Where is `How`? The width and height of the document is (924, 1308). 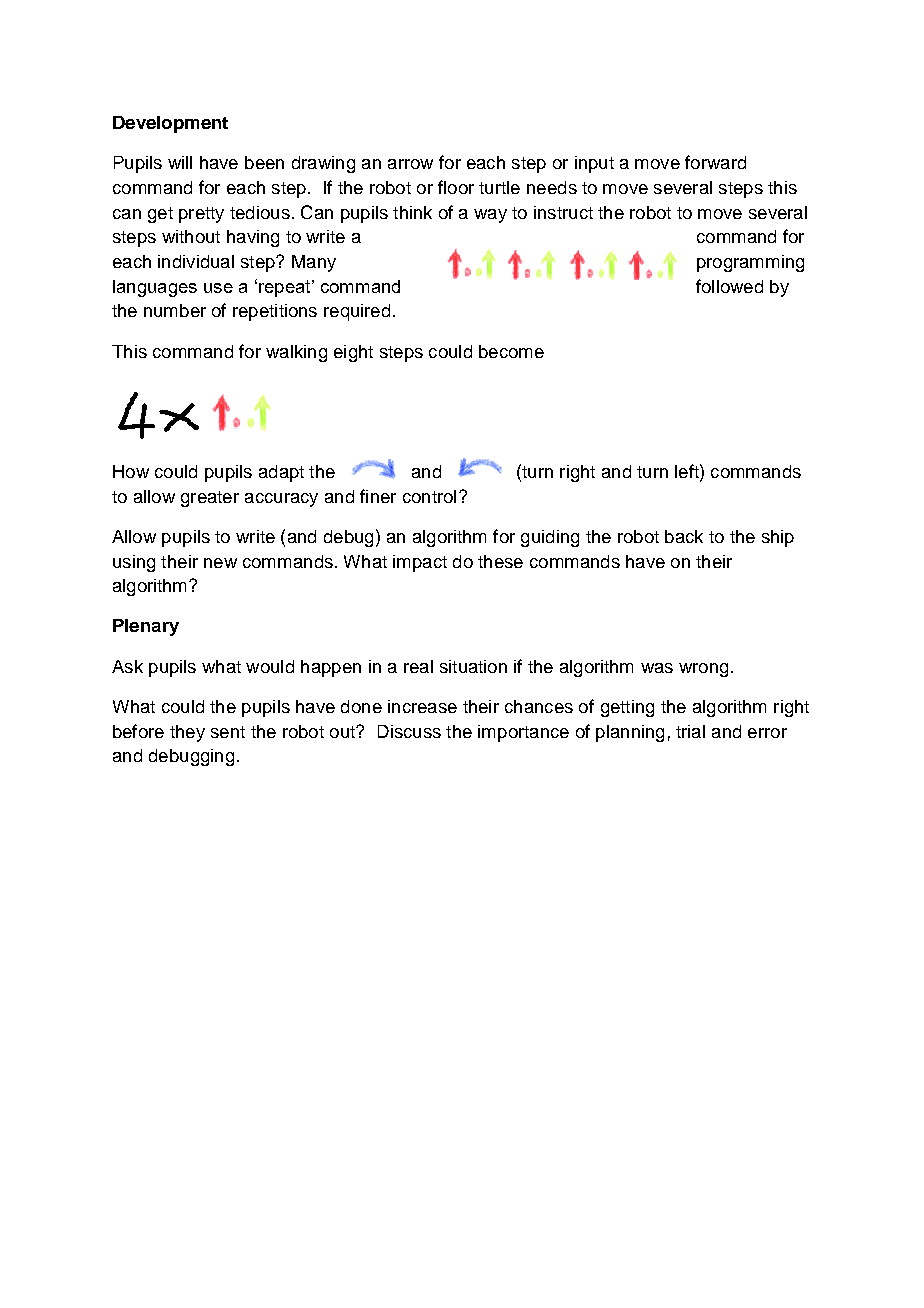
How is located at coordinates (131, 471).
